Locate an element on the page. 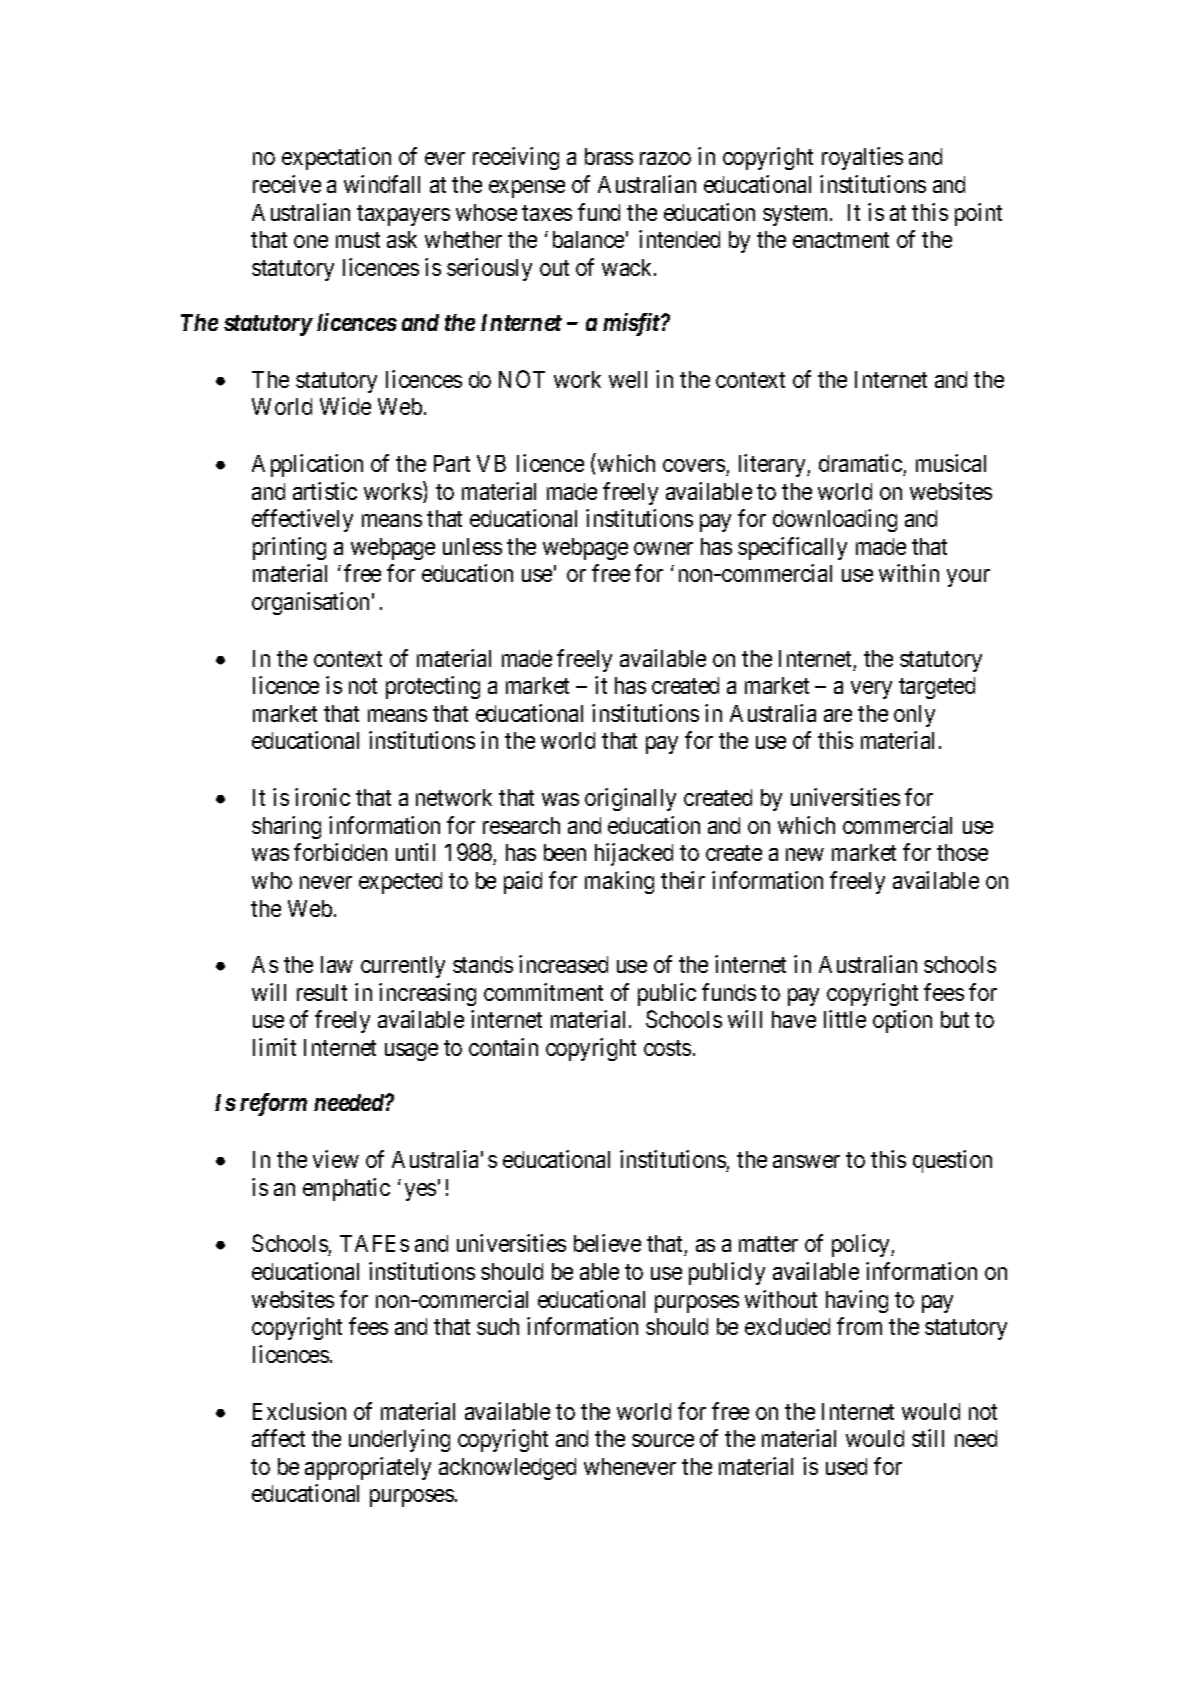 This document has height=1682, width=1189. appropriately is located at coordinates (368, 1468).
